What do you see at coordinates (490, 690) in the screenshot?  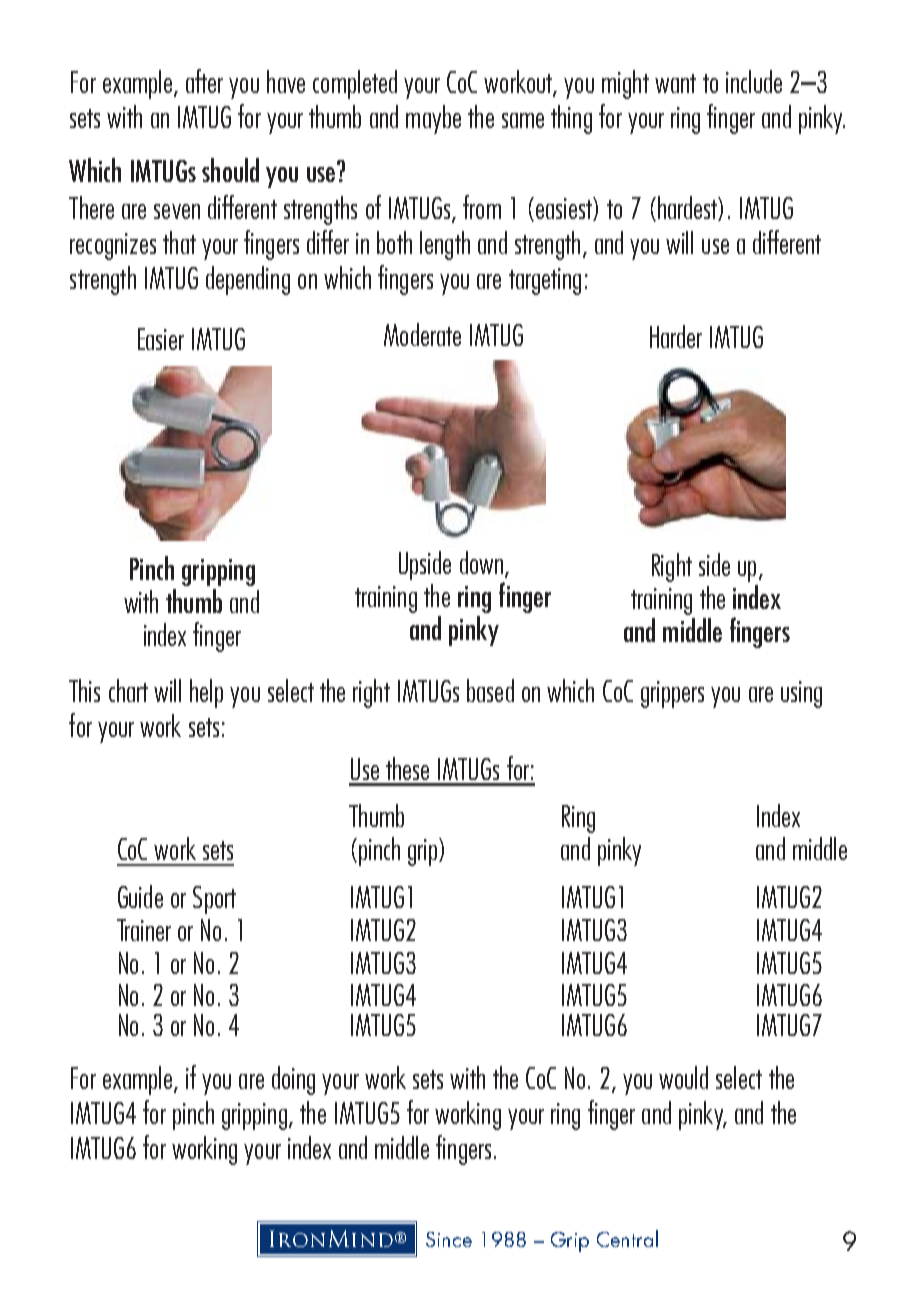 I see `based` at bounding box center [490, 690].
